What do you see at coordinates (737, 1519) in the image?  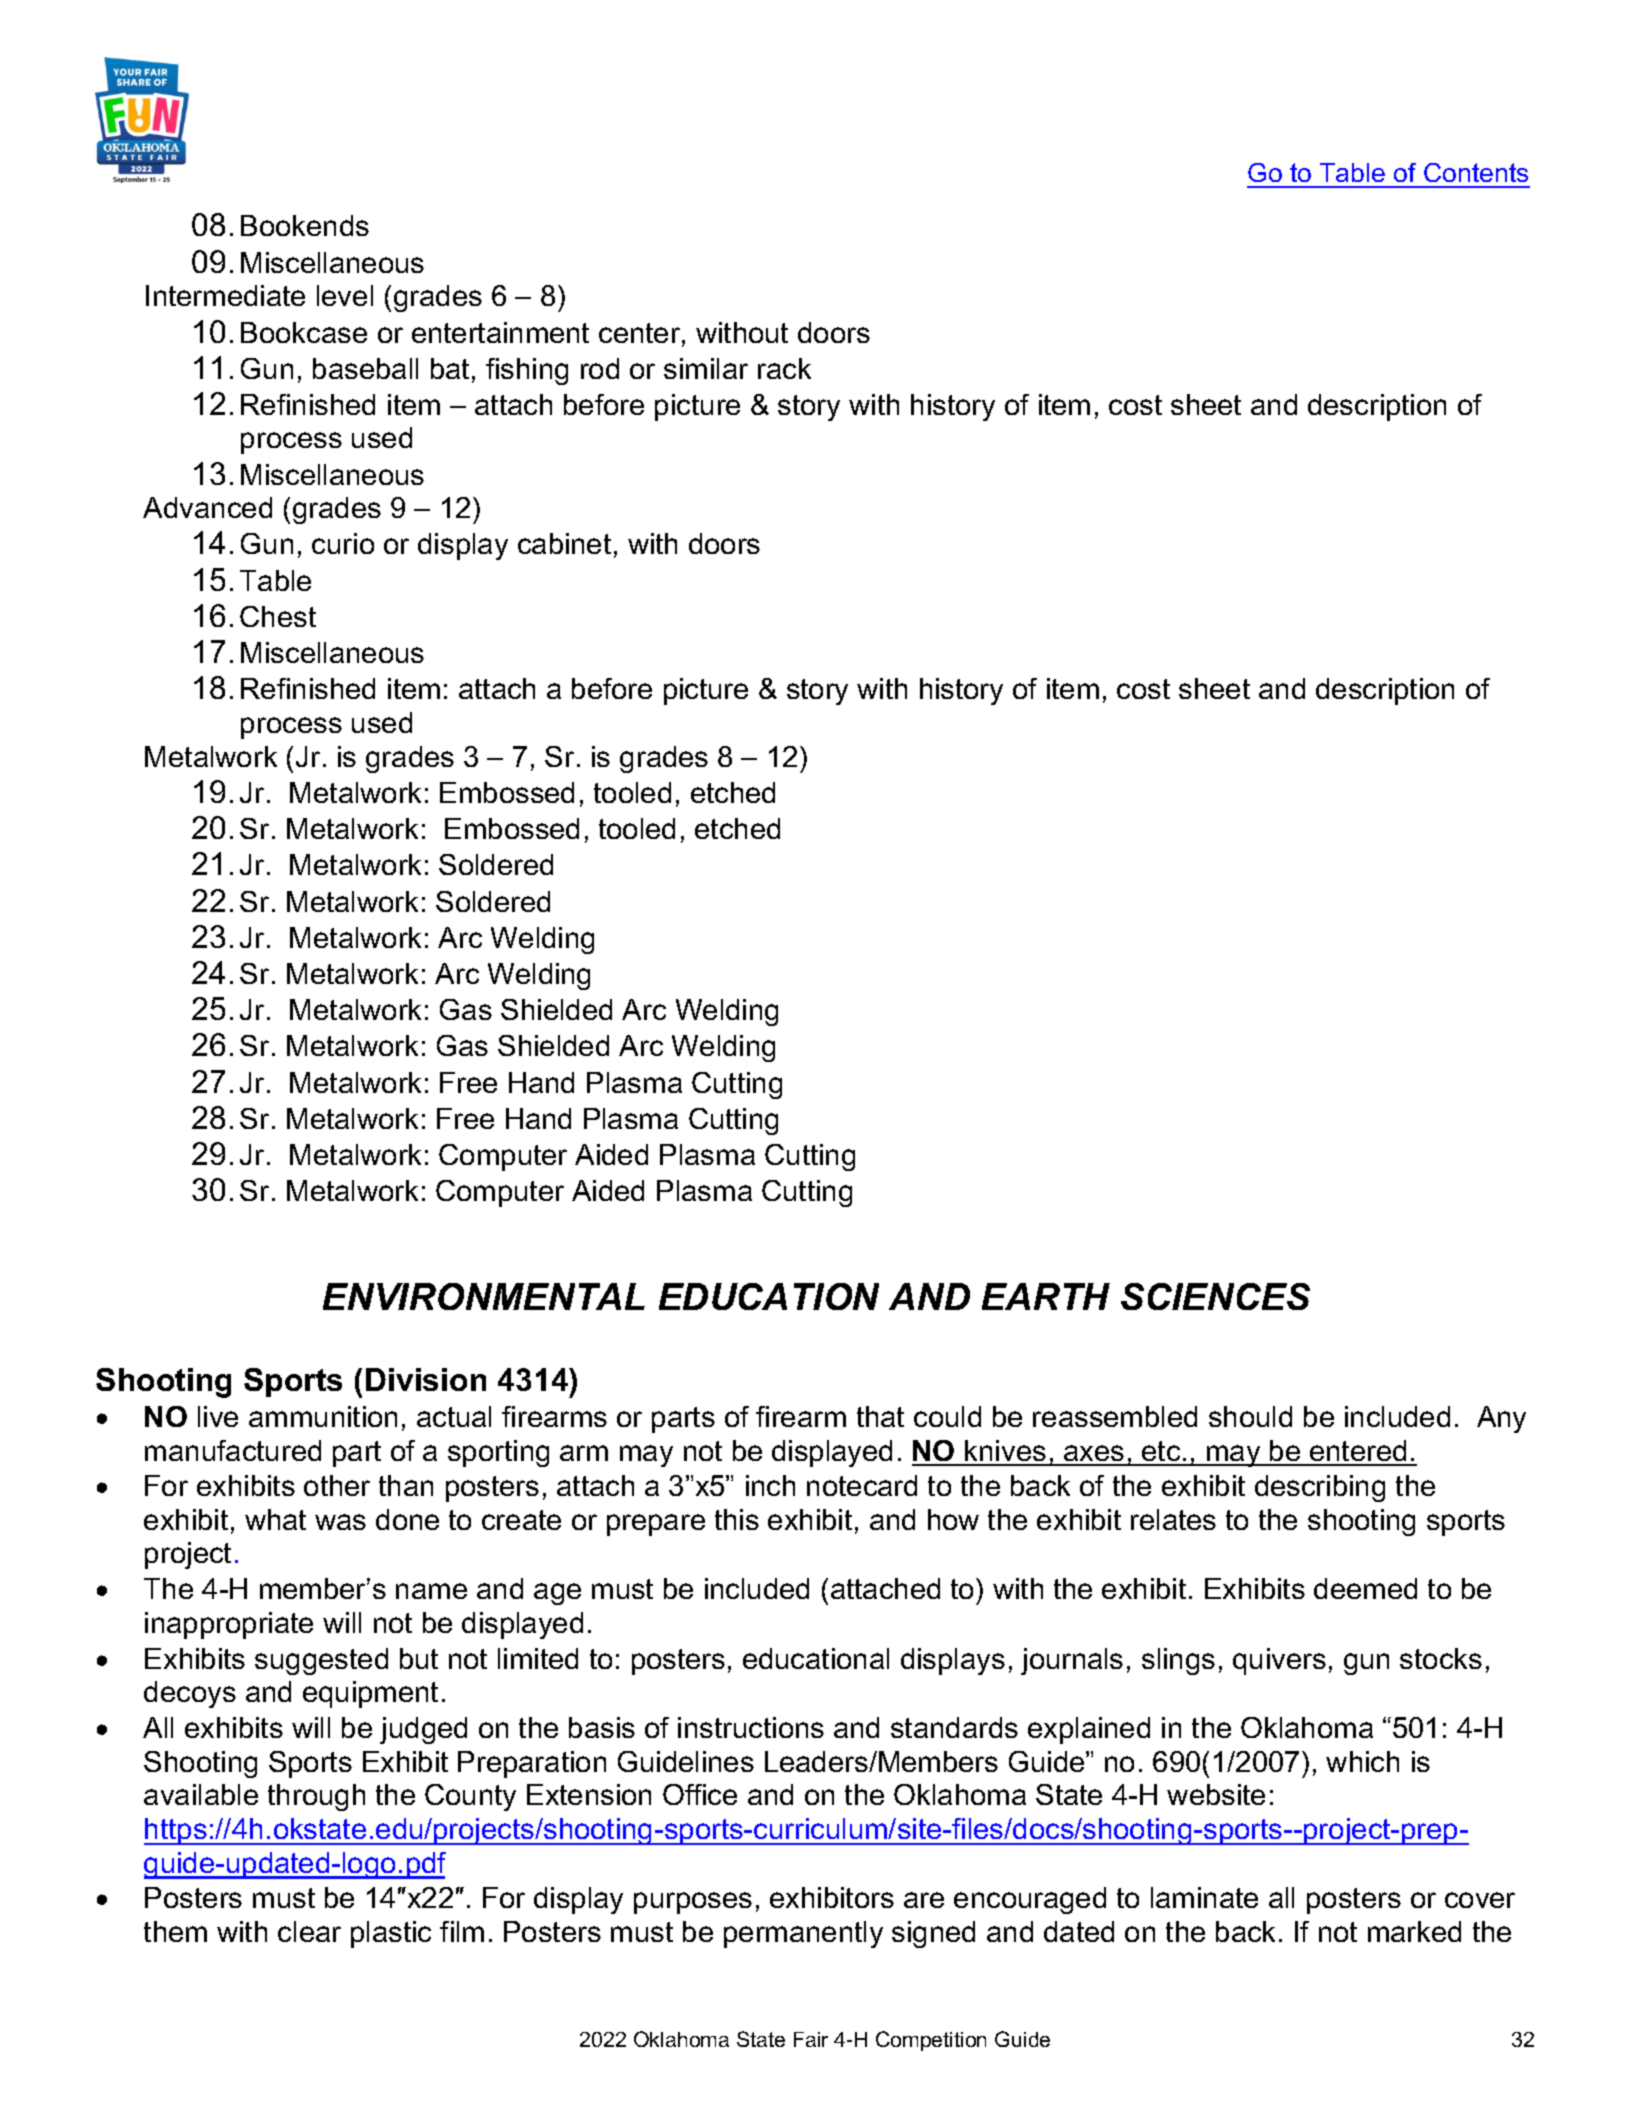 I see `this` at bounding box center [737, 1519].
